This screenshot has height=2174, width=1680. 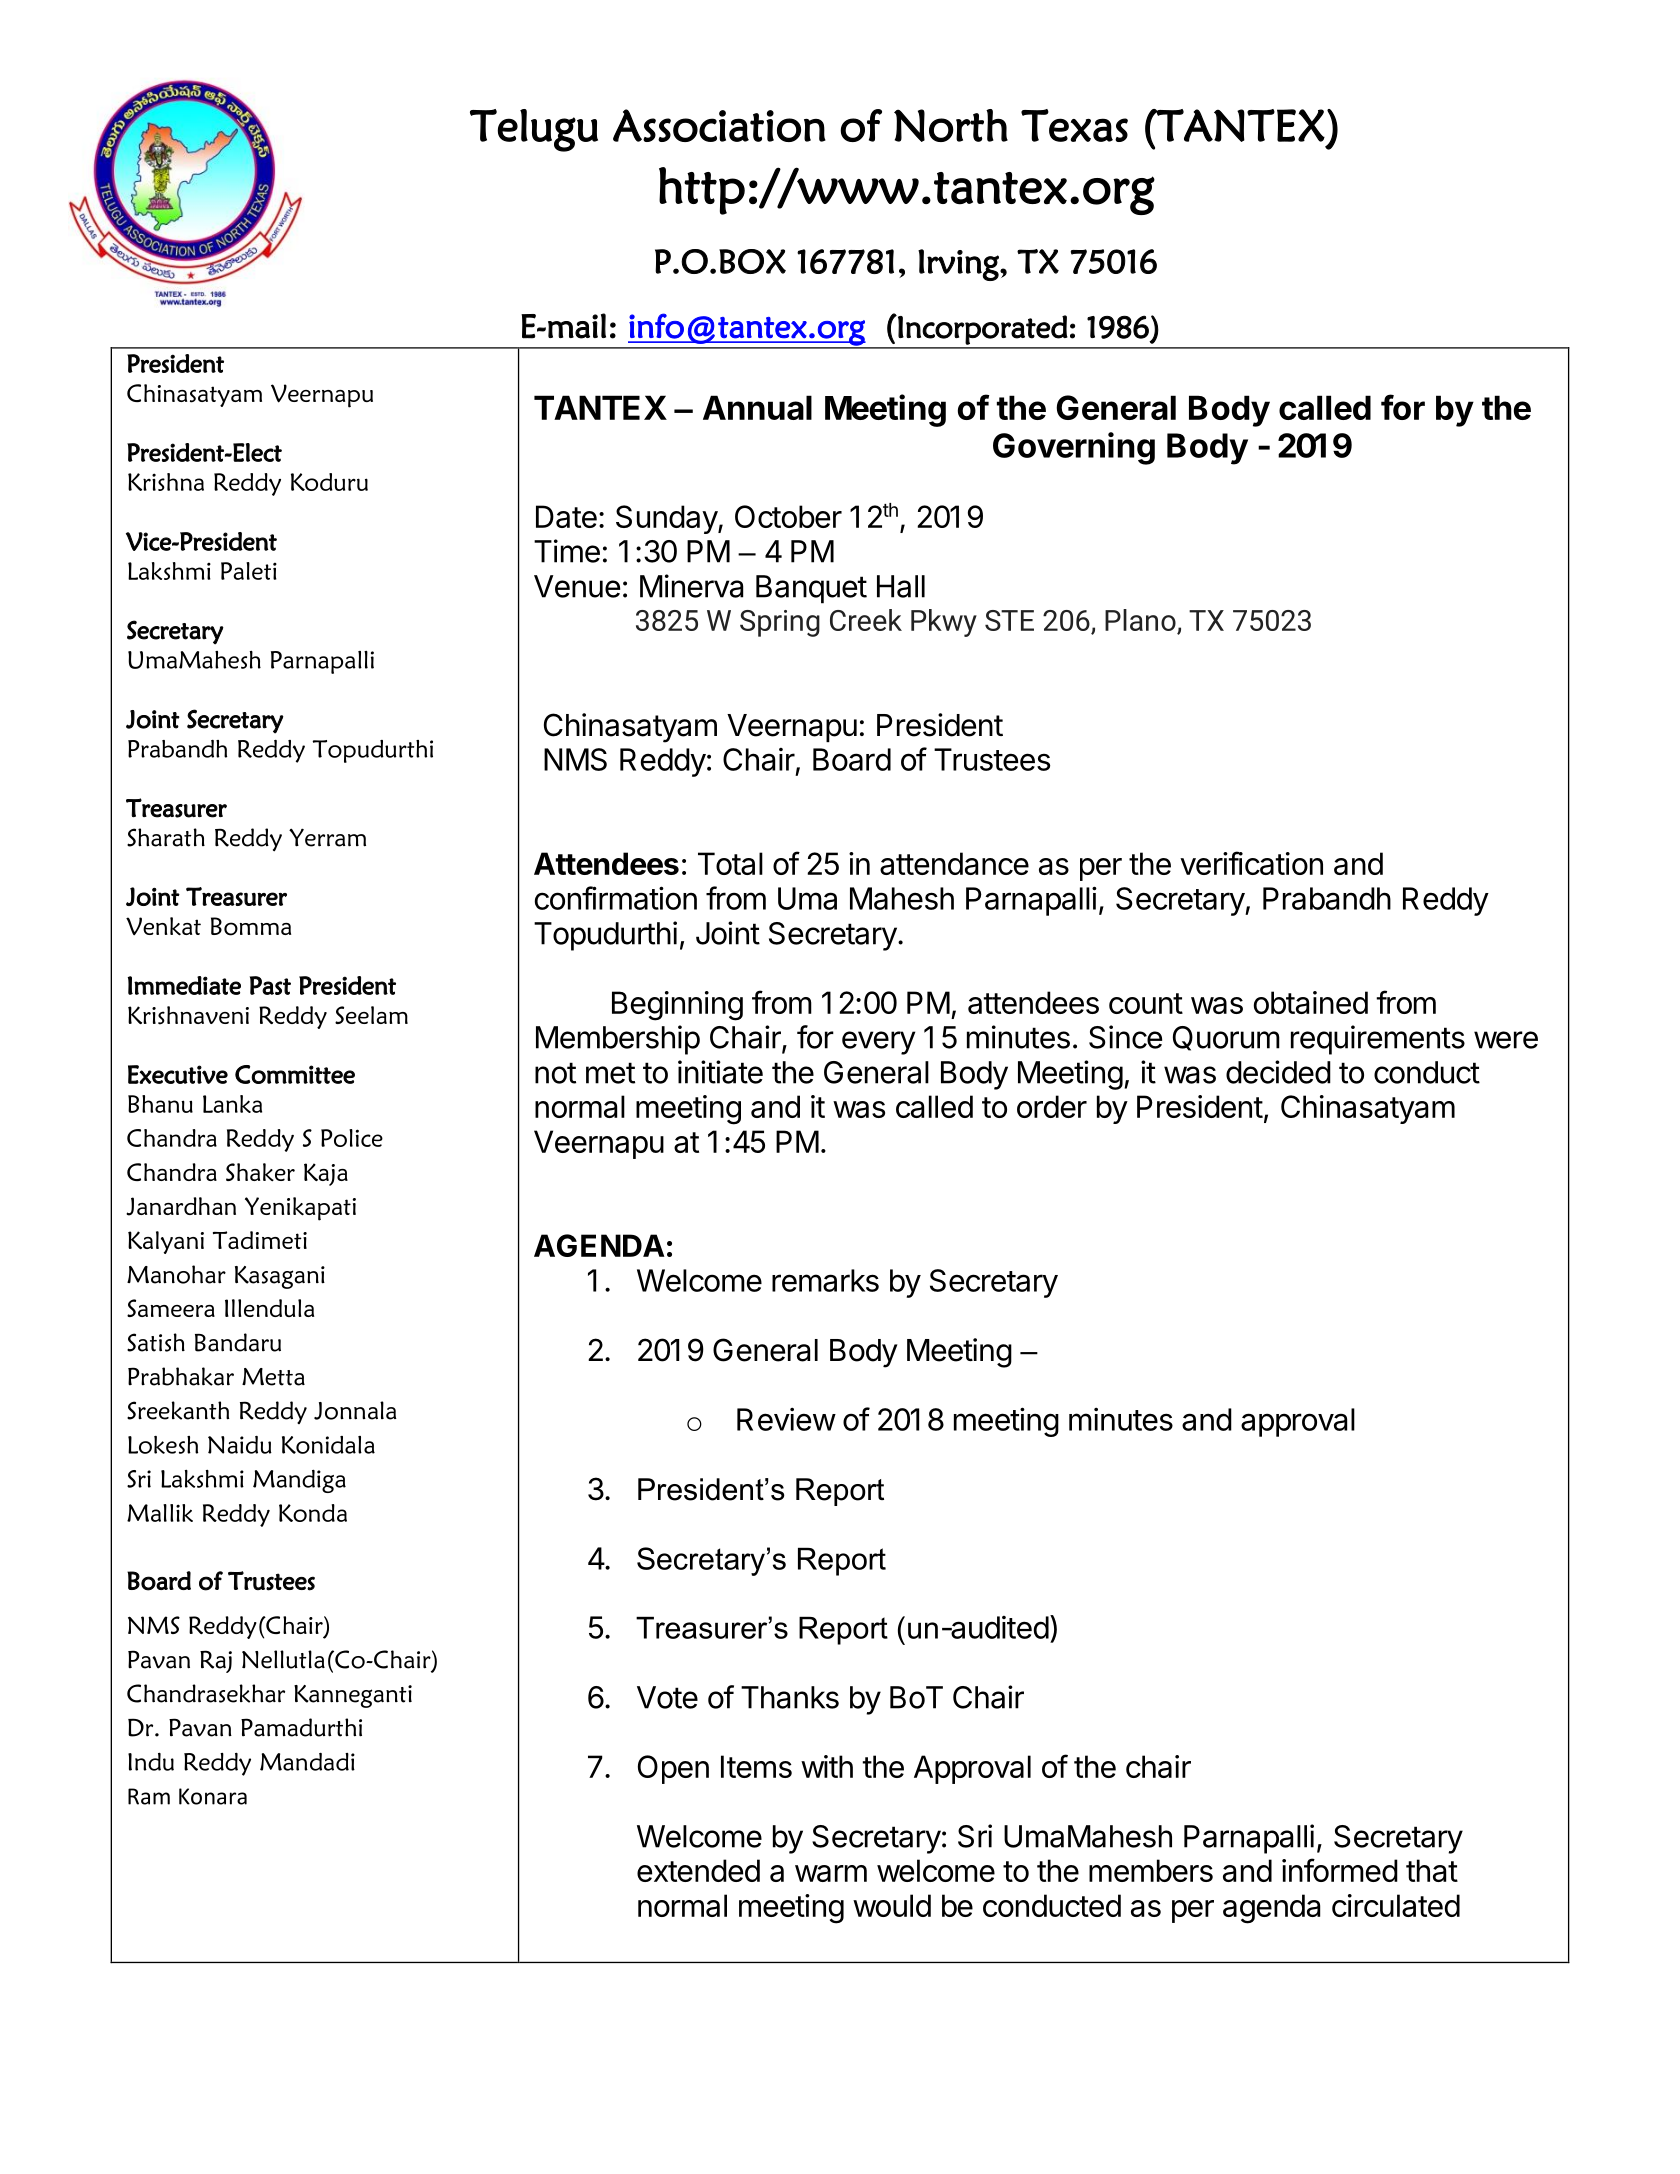 What do you see at coordinates (534, 130) in the screenshot?
I see `Telugu` at bounding box center [534, 130].
